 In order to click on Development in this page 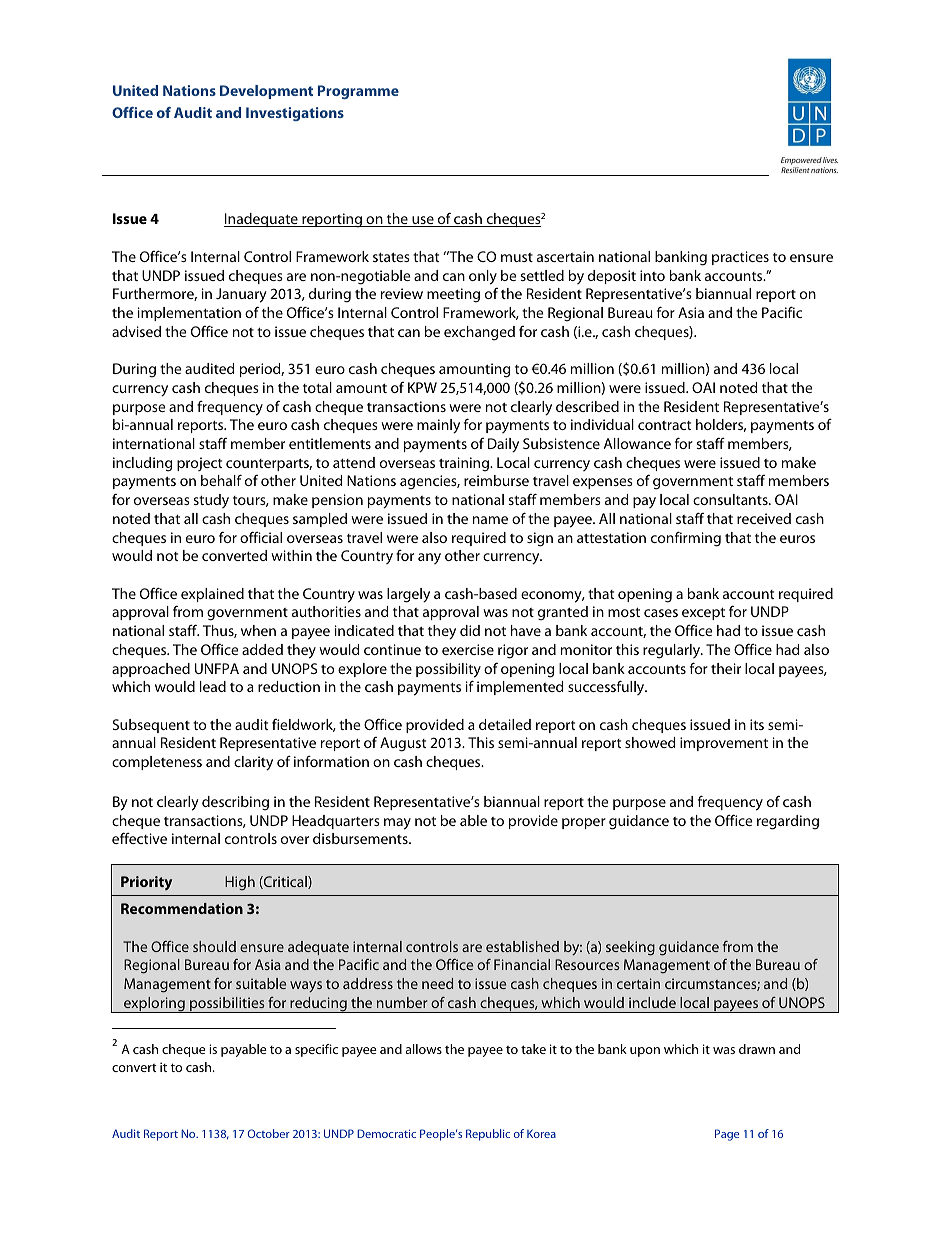, I will do `click(266, 92)`.
